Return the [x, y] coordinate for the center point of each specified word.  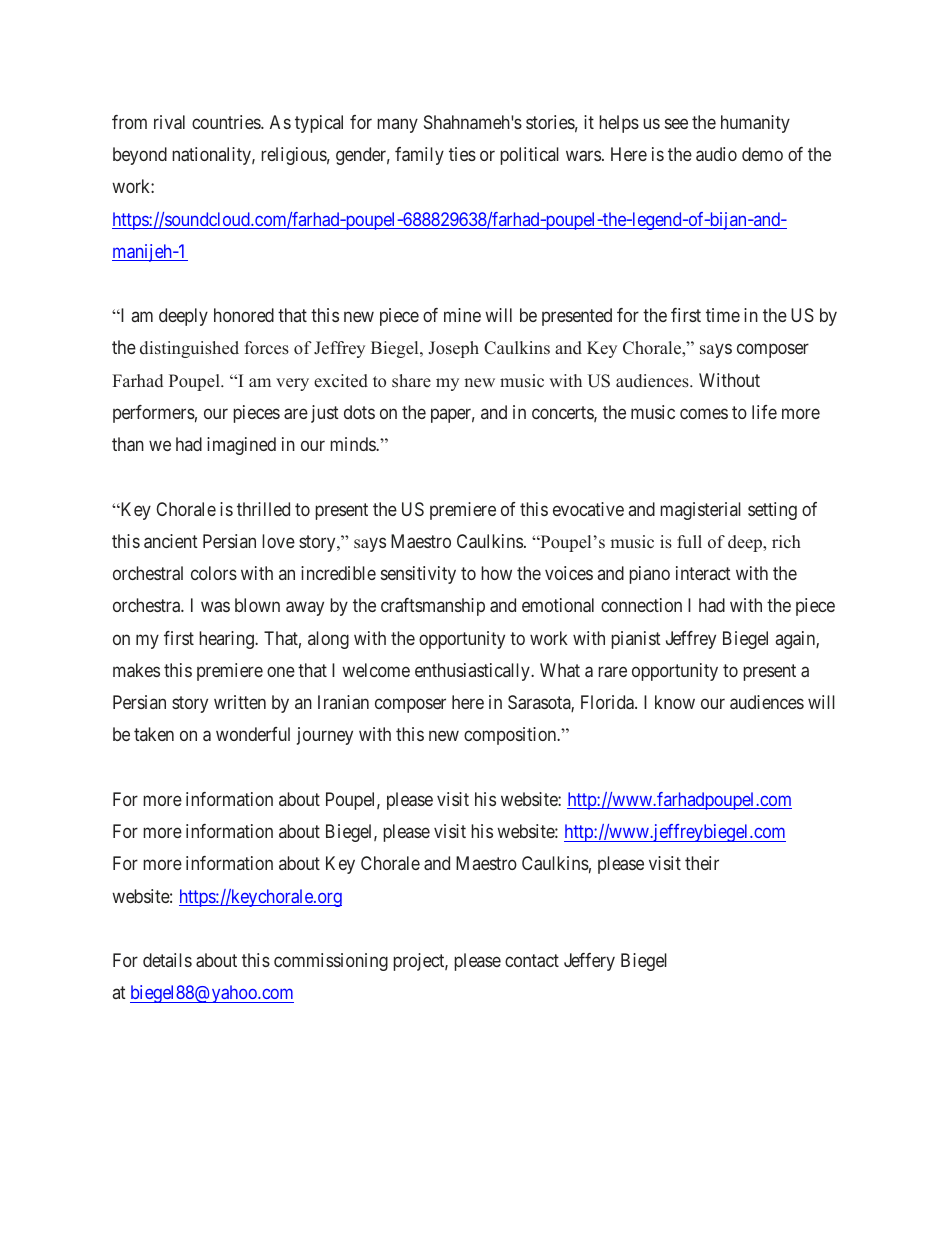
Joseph [454, 349]
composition [511, 736]
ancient [171, 541]
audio [716, 154]
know [675, 702]
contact [532, 960]
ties [462, 154]
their [702, 863]
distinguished [189, 349]
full [689, 542]
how [496, 573]
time [723, 315]
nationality [212, 156]
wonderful [253, 734]
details [167, 960]
